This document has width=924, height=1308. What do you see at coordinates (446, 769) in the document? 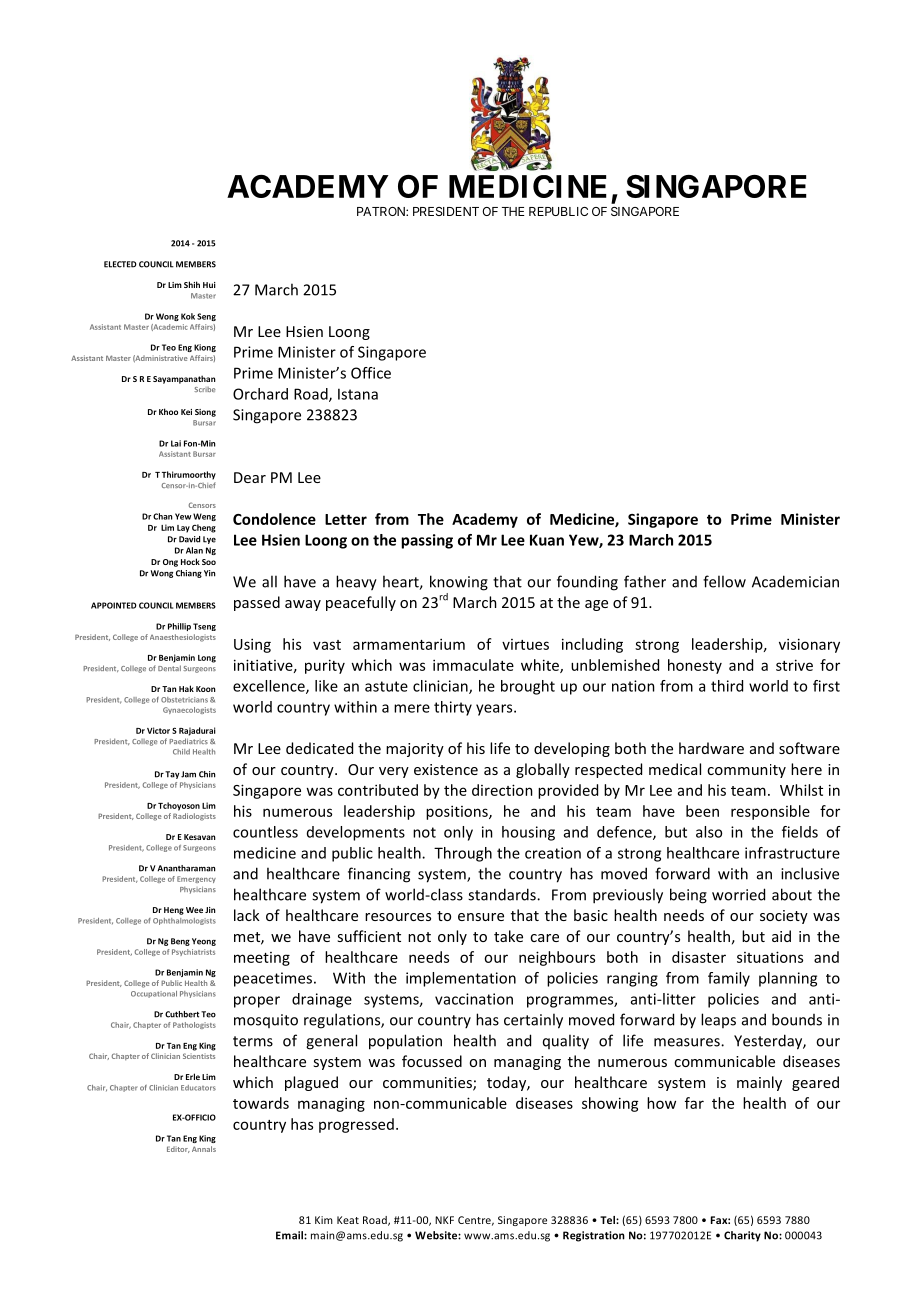
I see `existence` at bounding box center [446, 769].
